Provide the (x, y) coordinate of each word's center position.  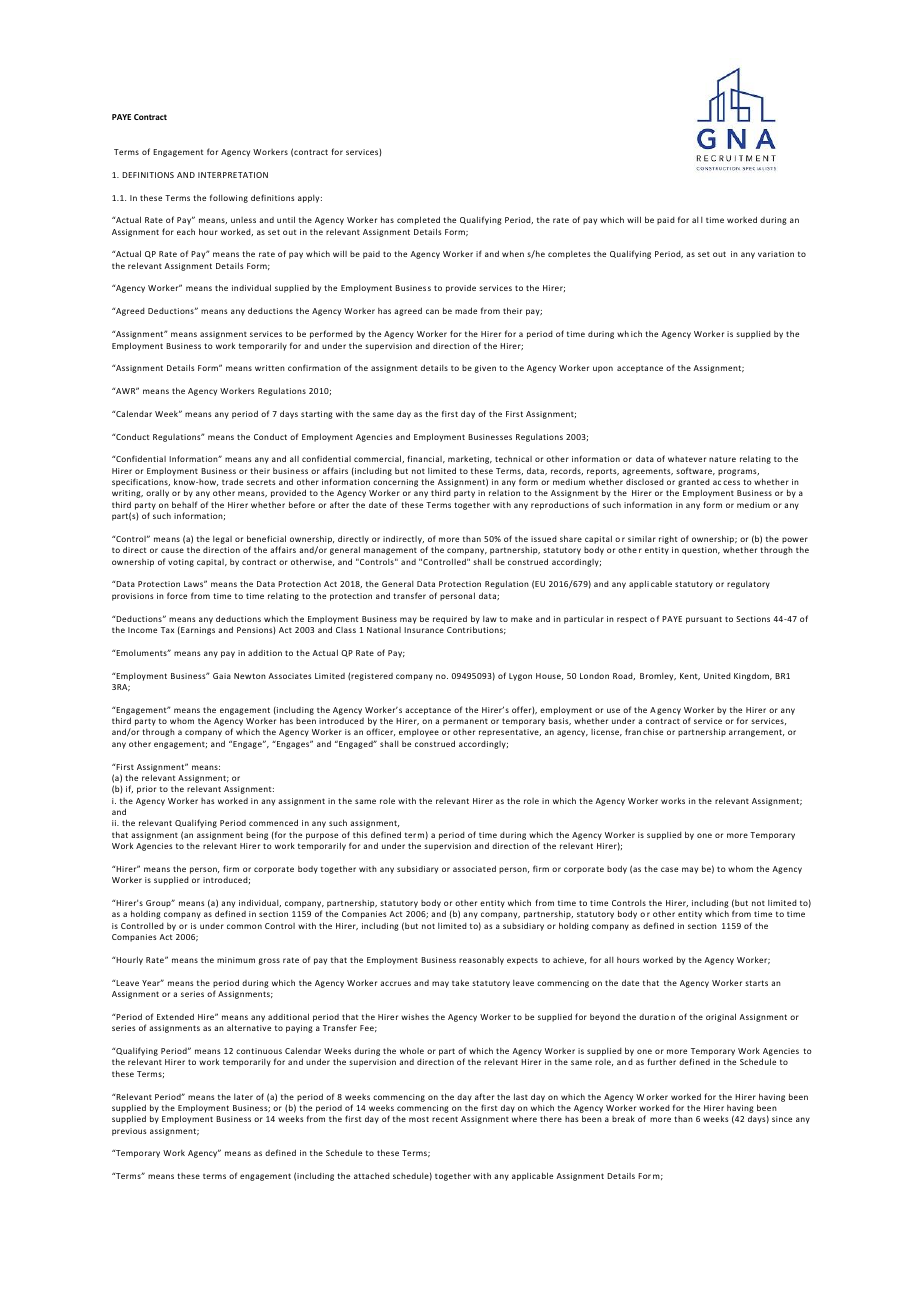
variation (776, 254)
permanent (465, 722)
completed (418, 220)
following (229, 198)
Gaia (222, 676)
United (717, 676)
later (243, 1097)
